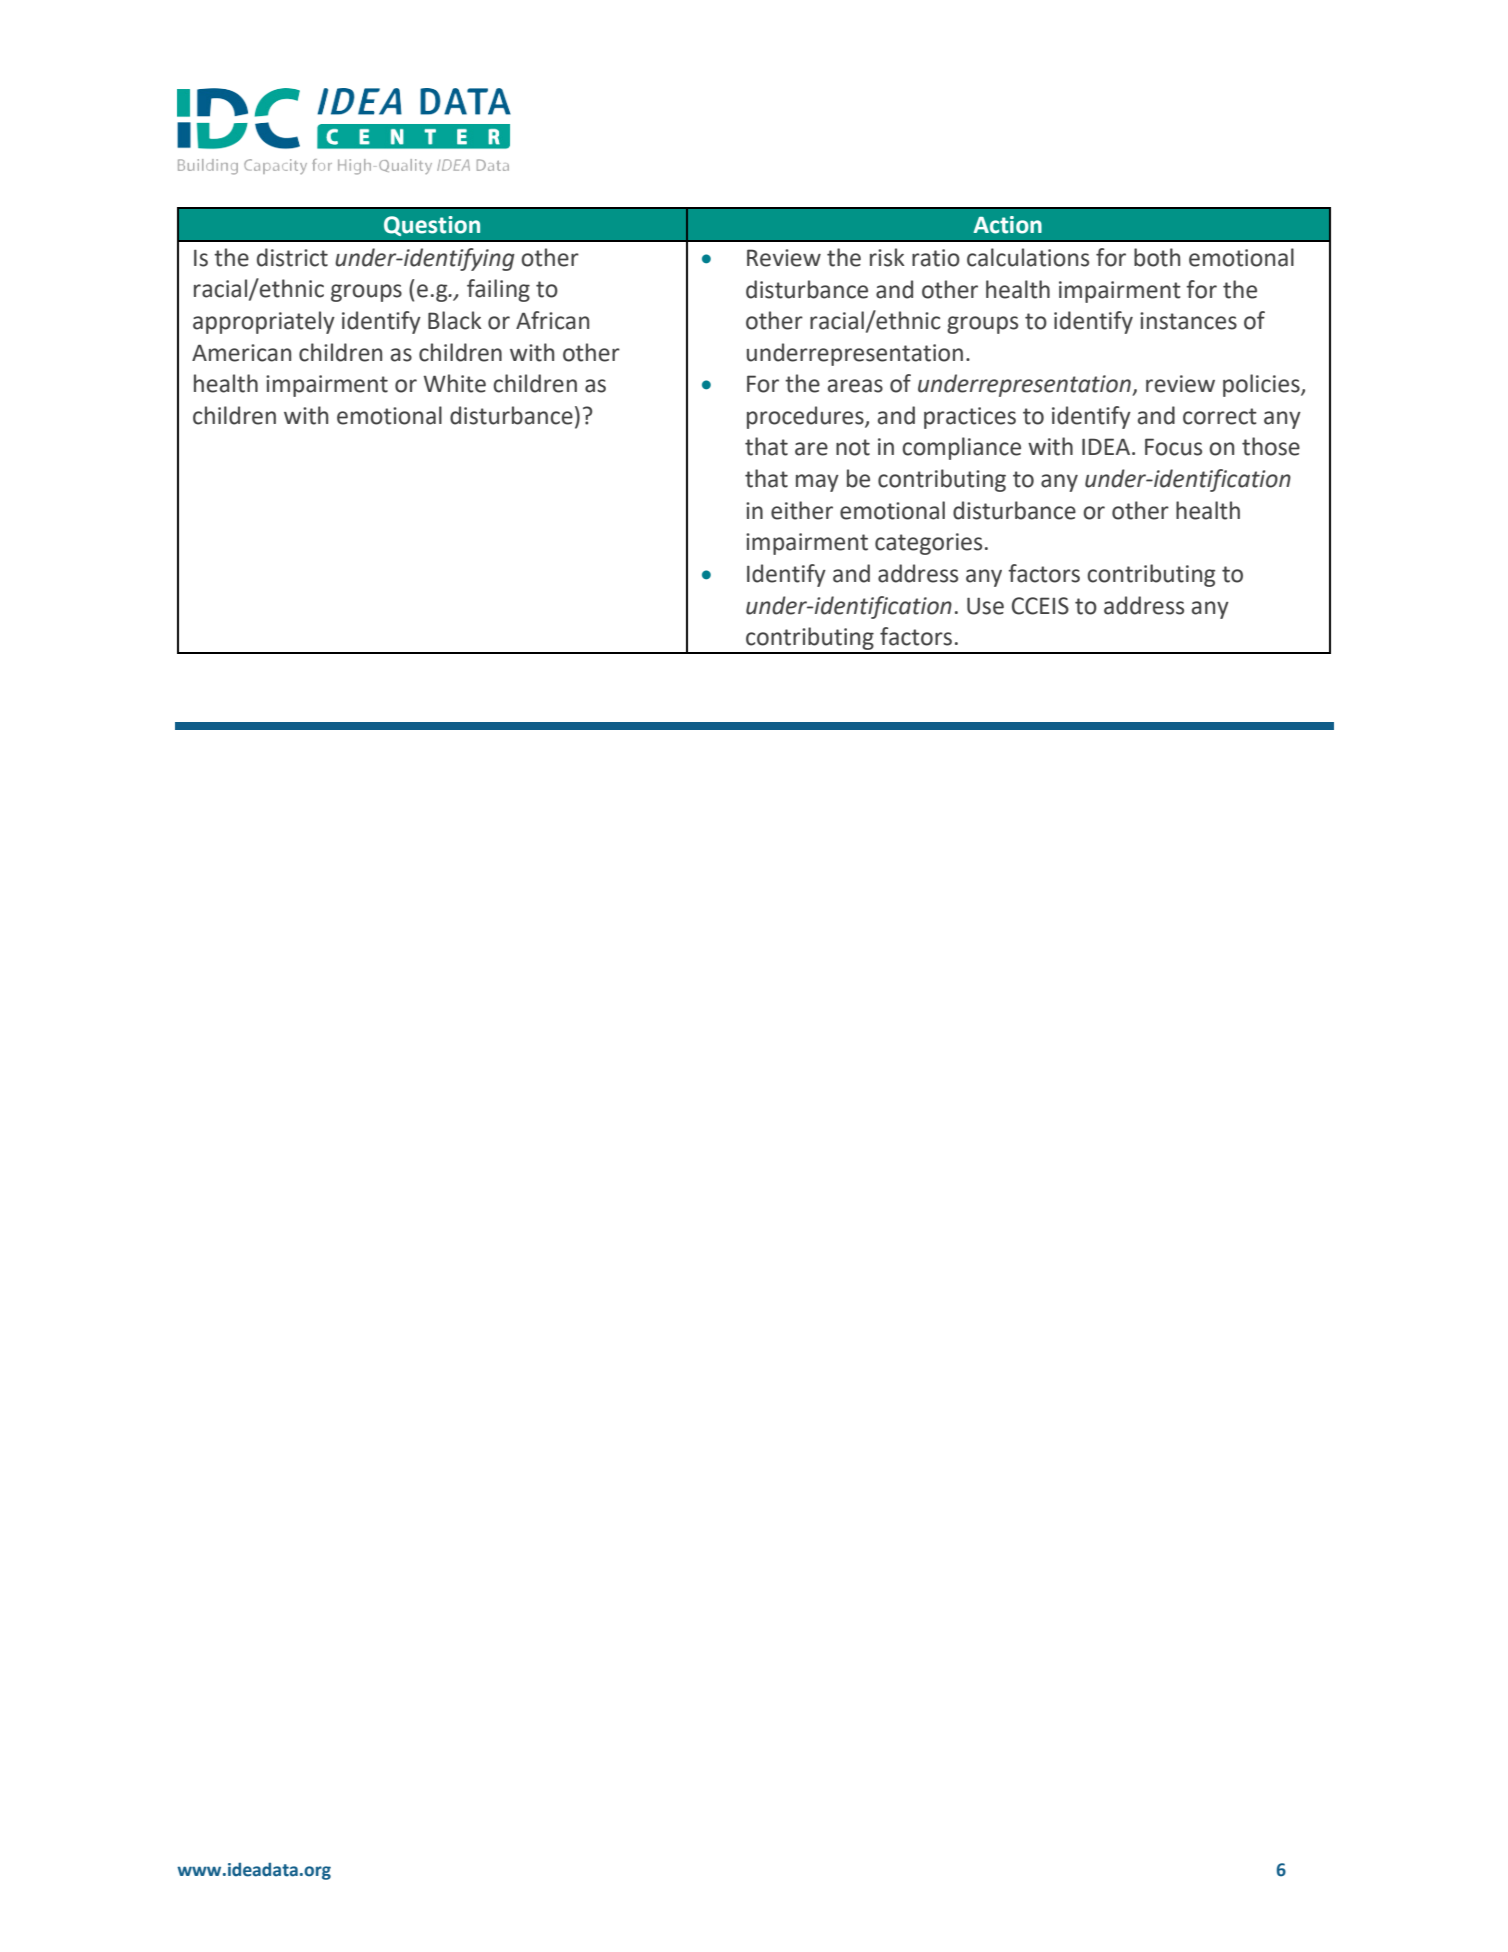 Image resolution: width=1508 pixels, height=1952 pixels. What do you see at coordinates (802, 510) in the page?
I see `either` at bounding box center [802, 510].
